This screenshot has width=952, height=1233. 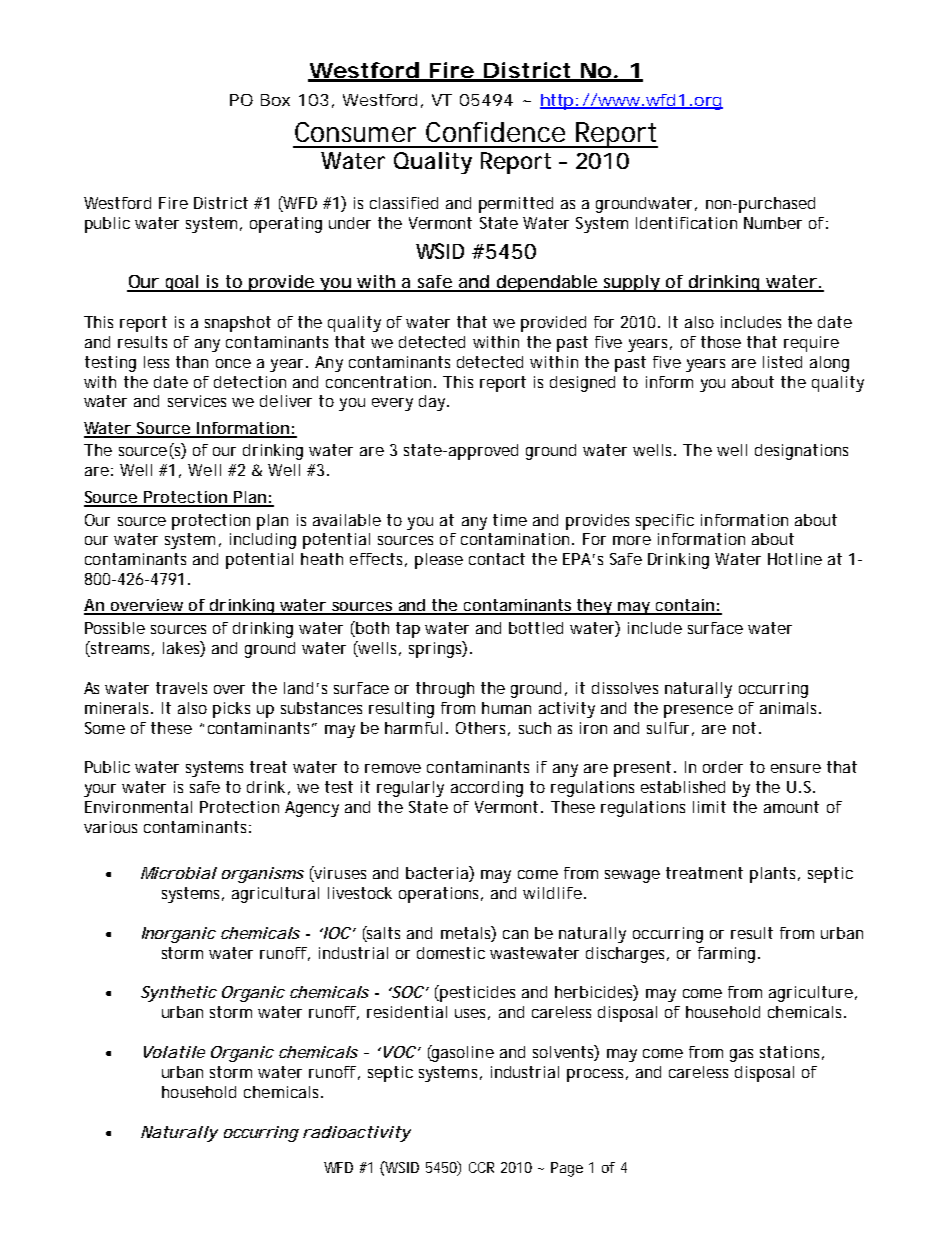 What do you see at coordinates (275, 100) in the screenshot?
I see `Box` at bounding box center [275, 100].
